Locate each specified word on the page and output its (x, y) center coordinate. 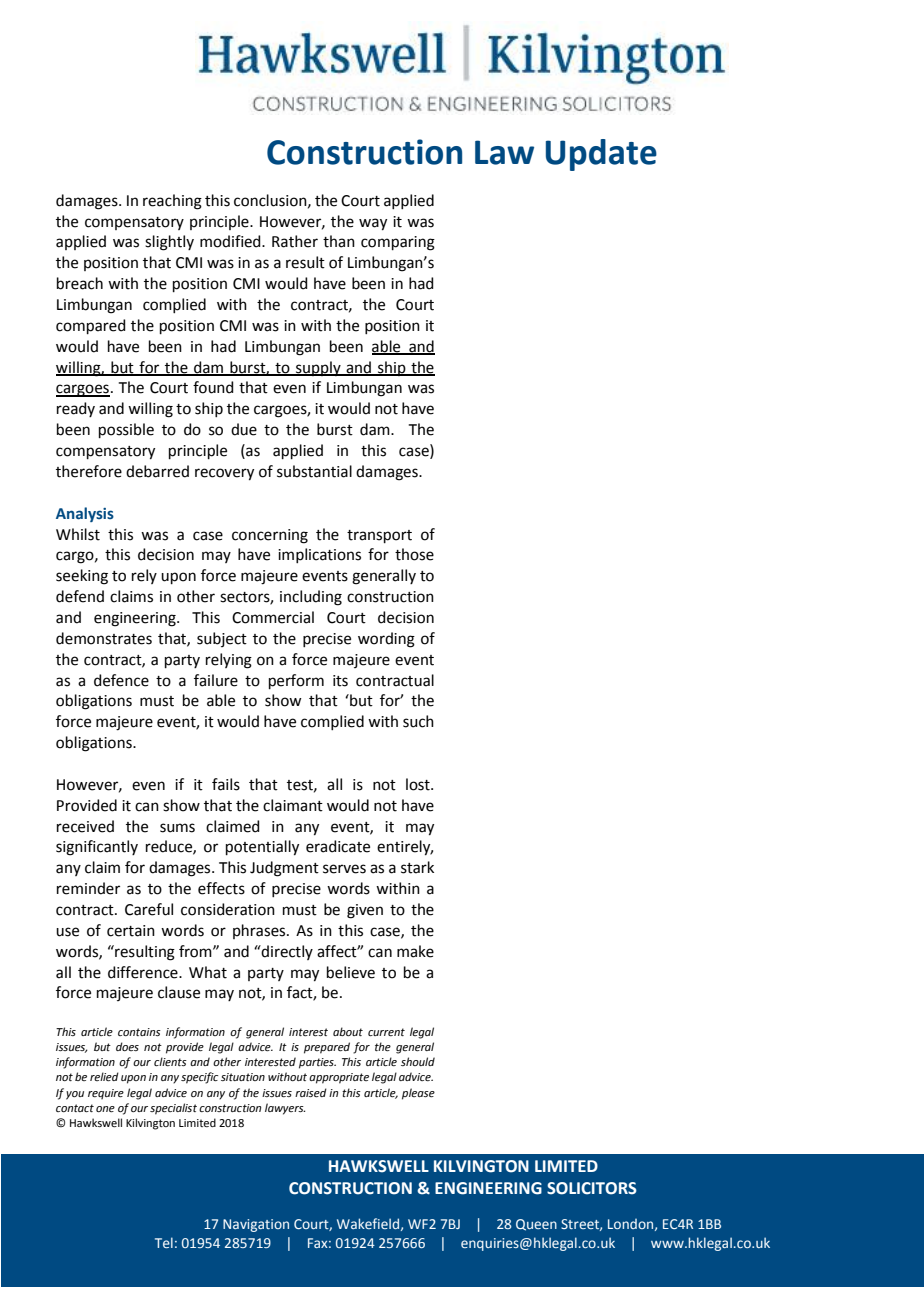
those (414, 554)
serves (344, 869)
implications (319, 555)
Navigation (256, 1225)
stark (417, 867)
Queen (536, 1225)
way (373, 224)
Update (601, 155)
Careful (149, 909)
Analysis (85, 514)
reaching (172, 202)
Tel (164, 1242)
